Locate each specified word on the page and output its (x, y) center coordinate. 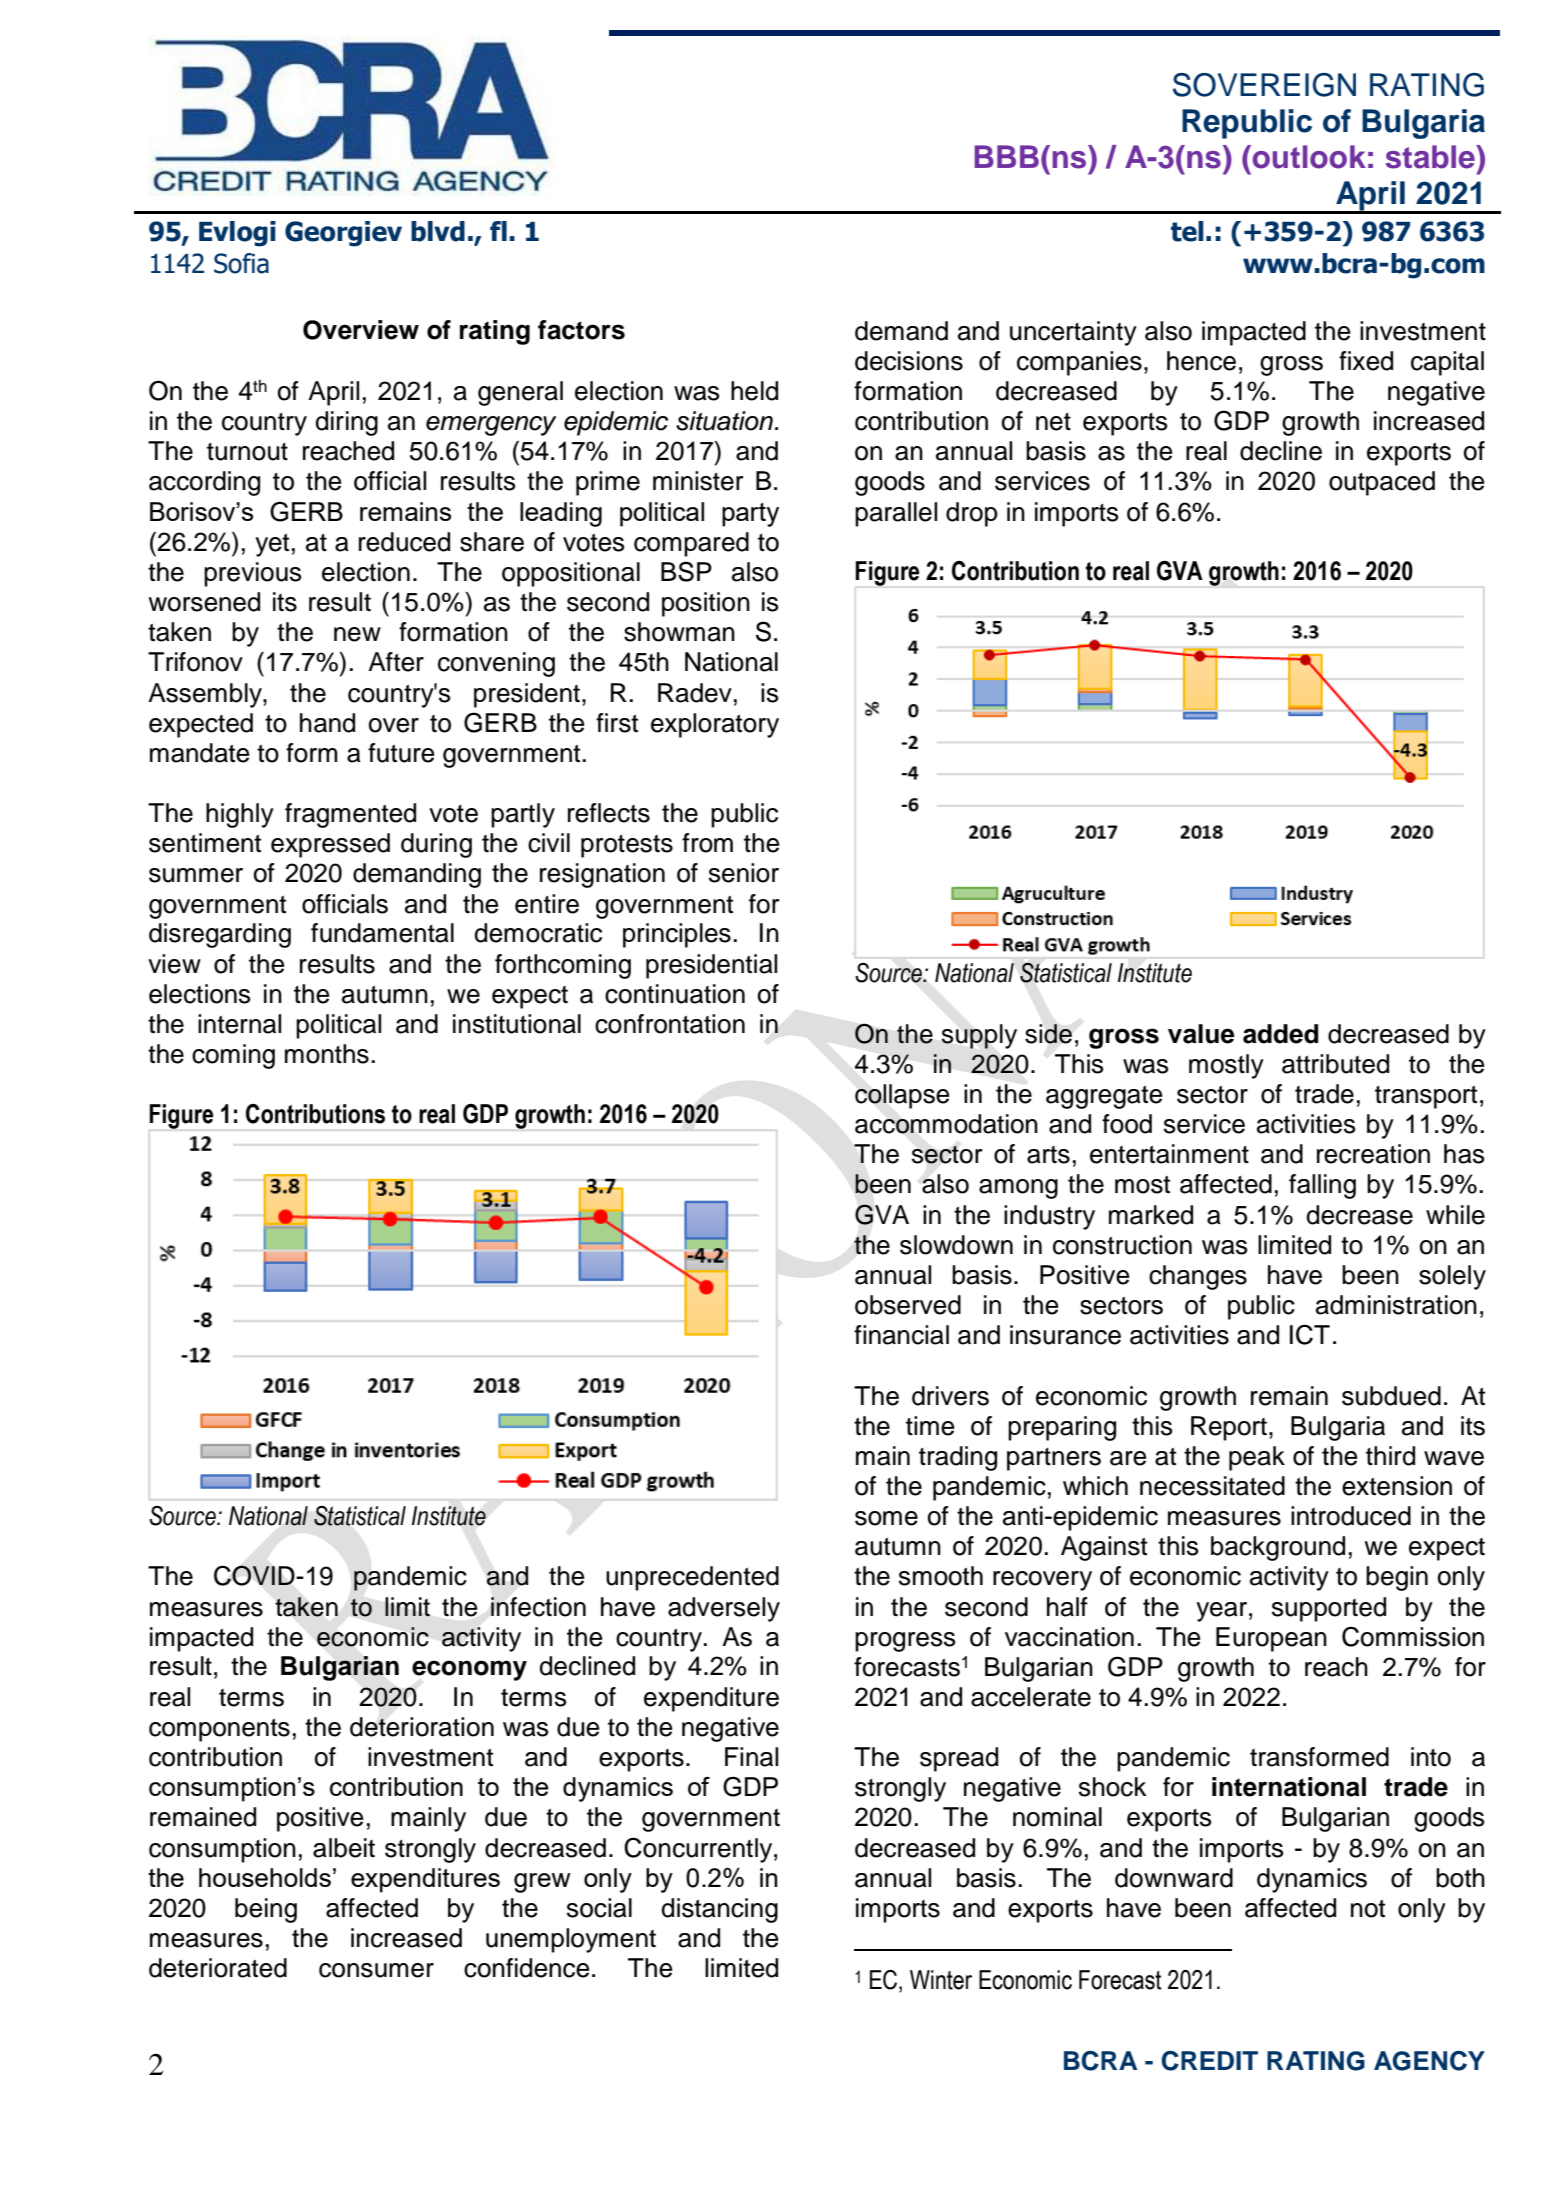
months (327, 1054)
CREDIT (1209, 2061)
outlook (1308, 157)
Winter (941, 1980)
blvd (438, 231)
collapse (902, 1096)
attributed (1335, 1064)
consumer (376, 1970)
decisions (909, 361)
